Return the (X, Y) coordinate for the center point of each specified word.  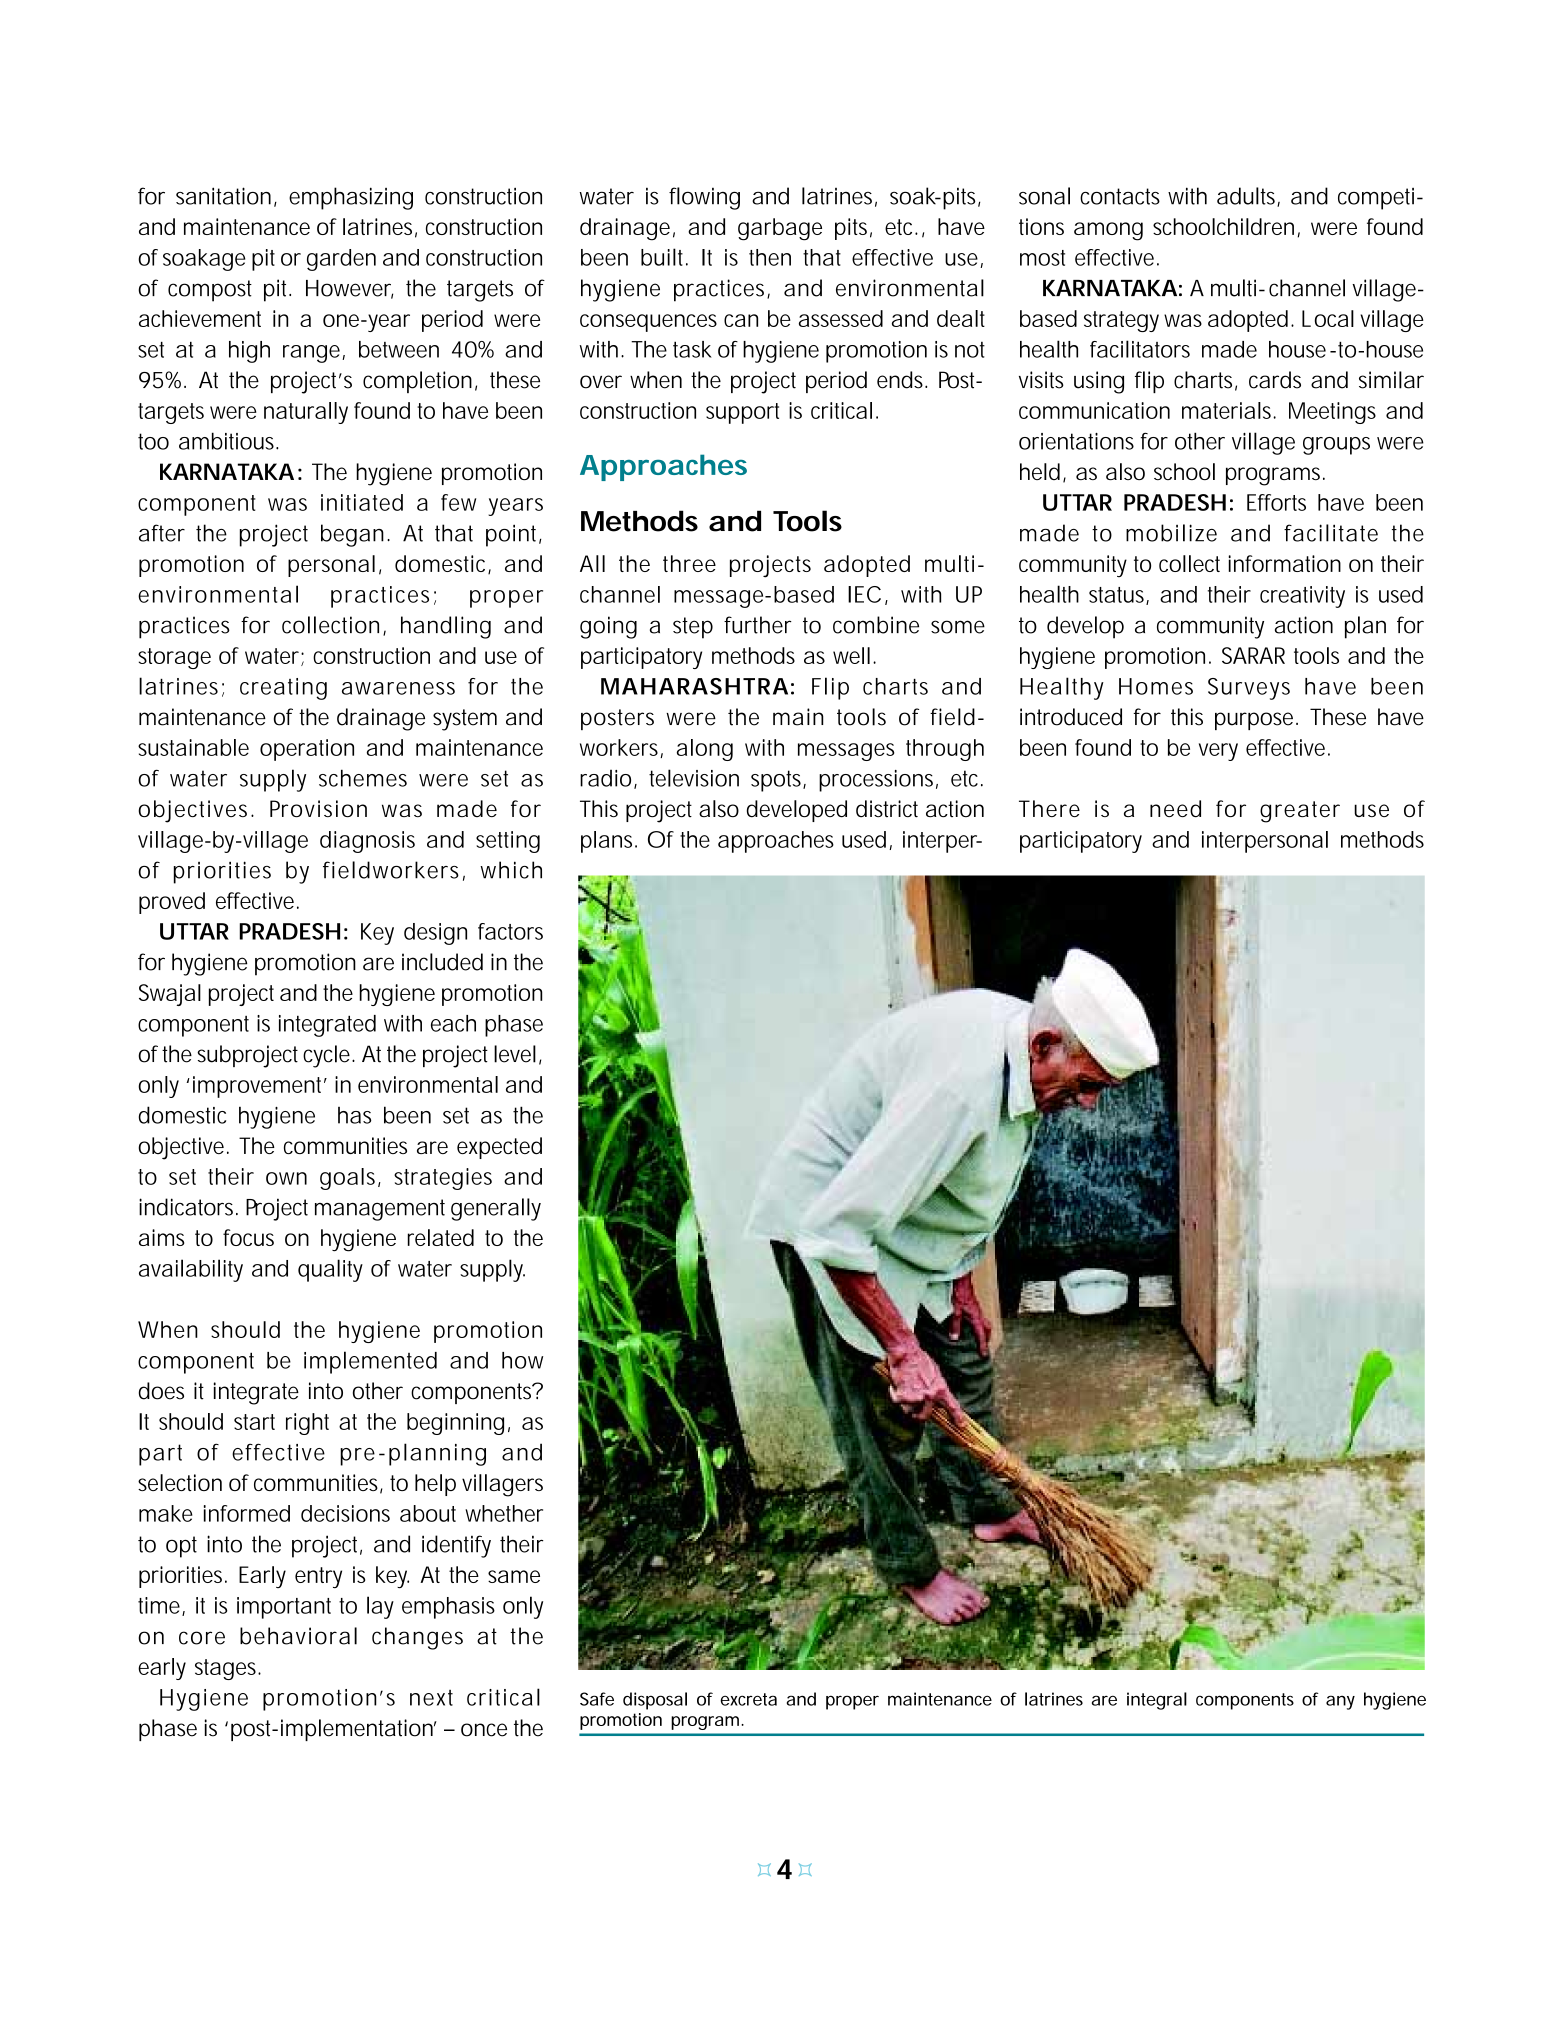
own (286, 1178)
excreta (748, 1699)
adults (1248, 197)
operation (307, 750)
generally (496, 1209)
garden (341, 260)
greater (1300, 812)
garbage (780, 229)
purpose (1254, 721)
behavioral (298, 1636)
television (694, 778)
